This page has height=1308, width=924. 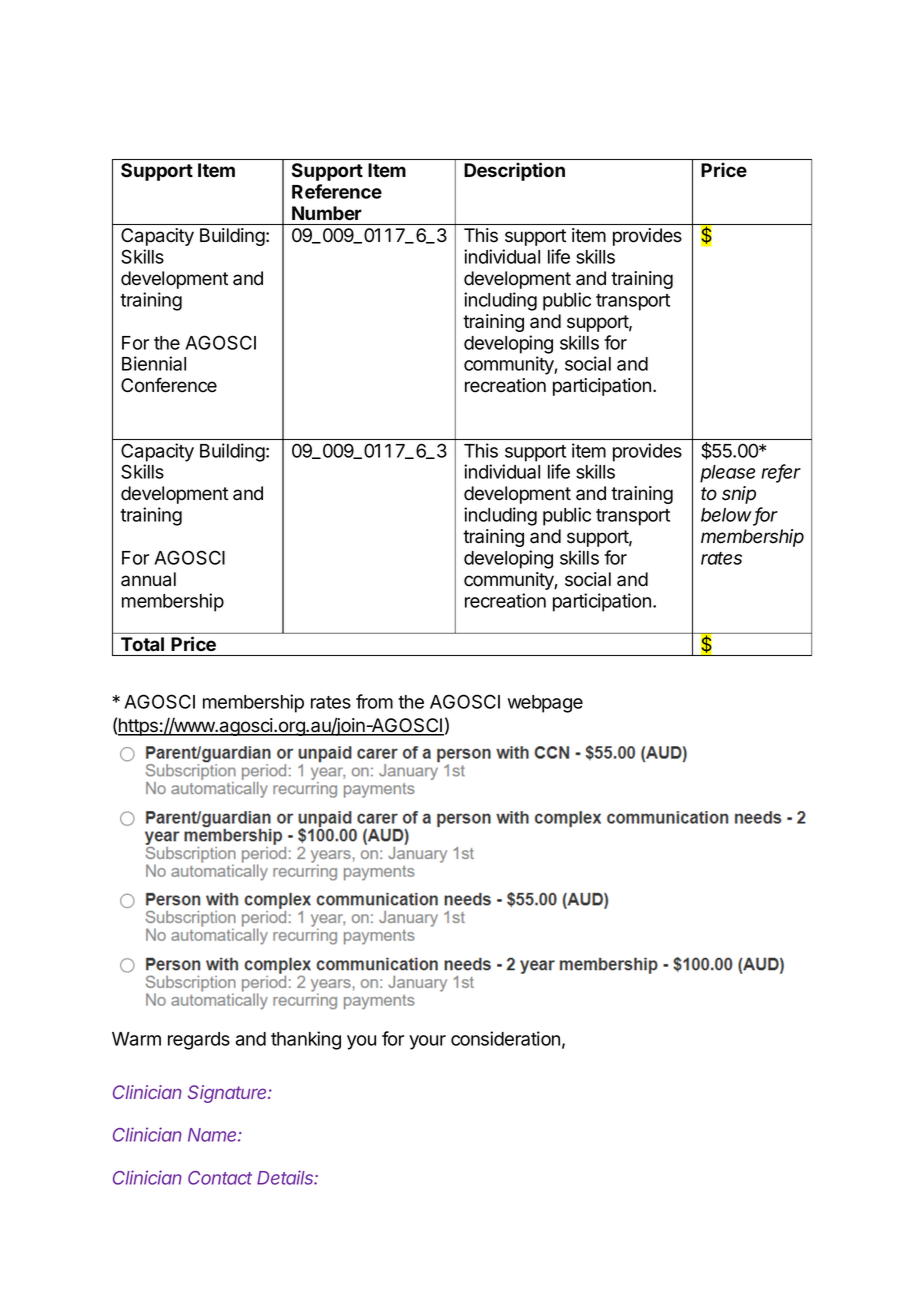 What do you see at coordinates (199, 1041) in the page?
I see `regards` at bounding box center [199, 1041].
